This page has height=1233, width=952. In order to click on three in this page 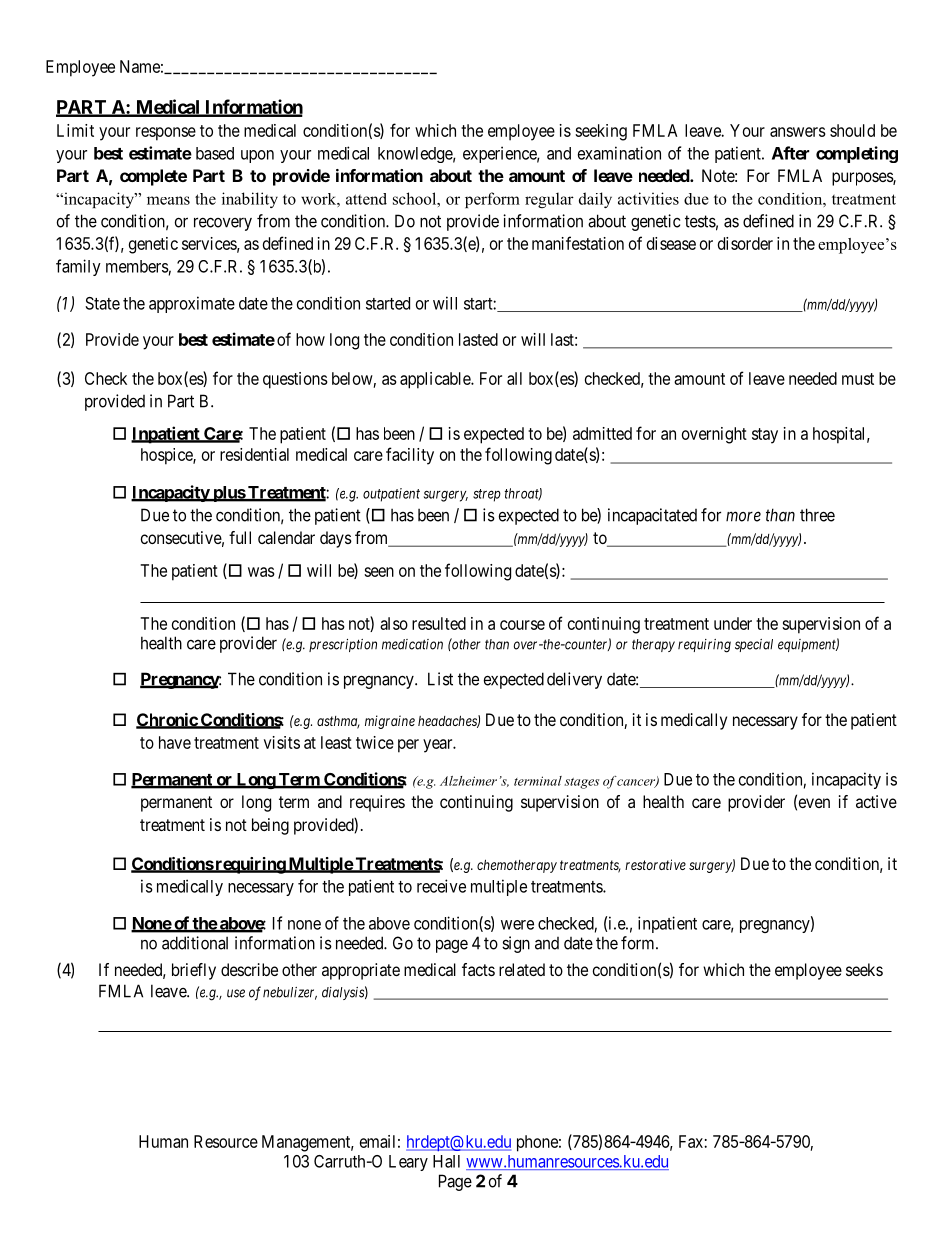, I will do `click(817, 515)`.
